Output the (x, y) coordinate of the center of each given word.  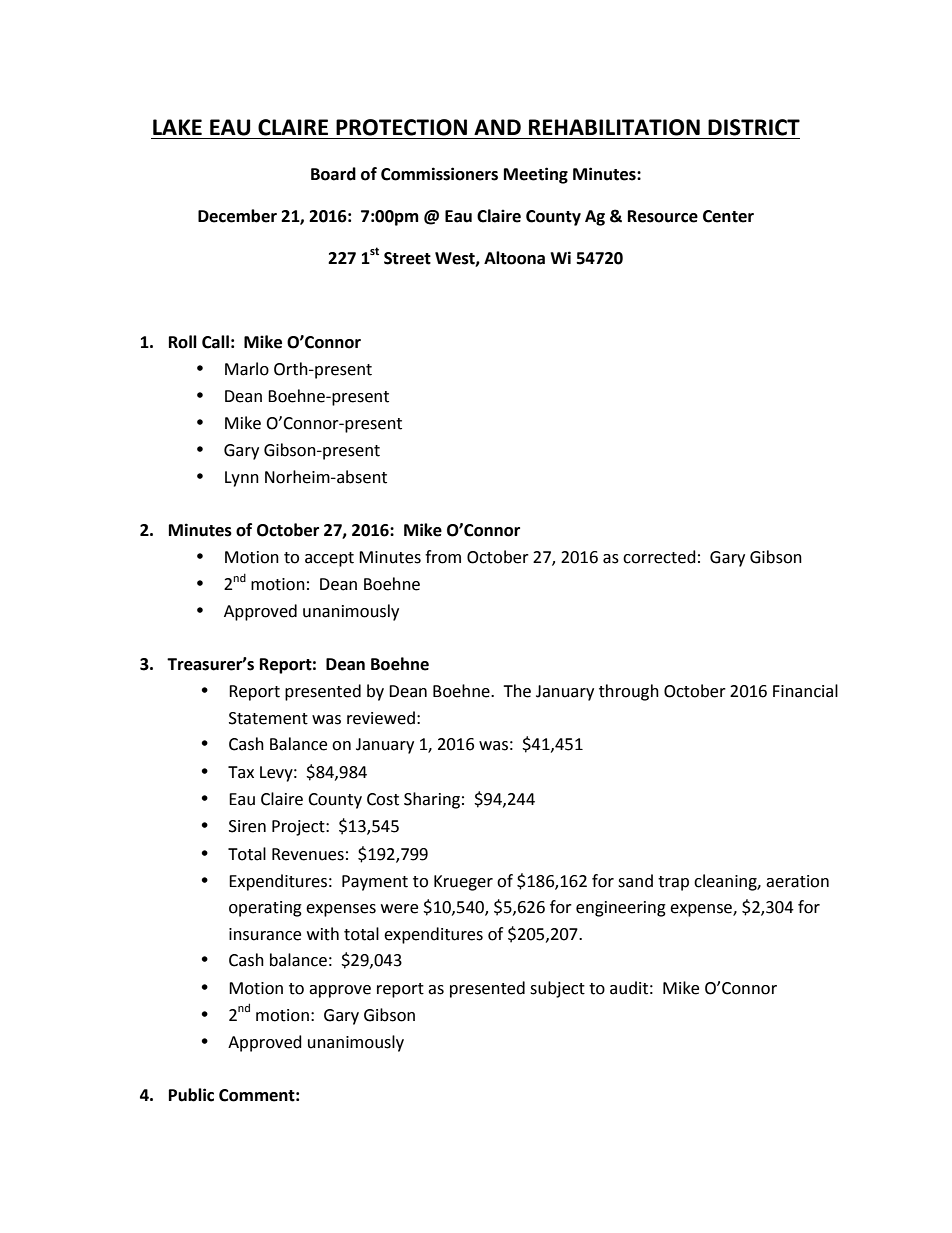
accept (329, 559)
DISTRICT (754, 127)
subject (557, 989)
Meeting (536, 175)
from (443, 557)
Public (191, 1095)
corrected (659, 557)
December (237, 216)
